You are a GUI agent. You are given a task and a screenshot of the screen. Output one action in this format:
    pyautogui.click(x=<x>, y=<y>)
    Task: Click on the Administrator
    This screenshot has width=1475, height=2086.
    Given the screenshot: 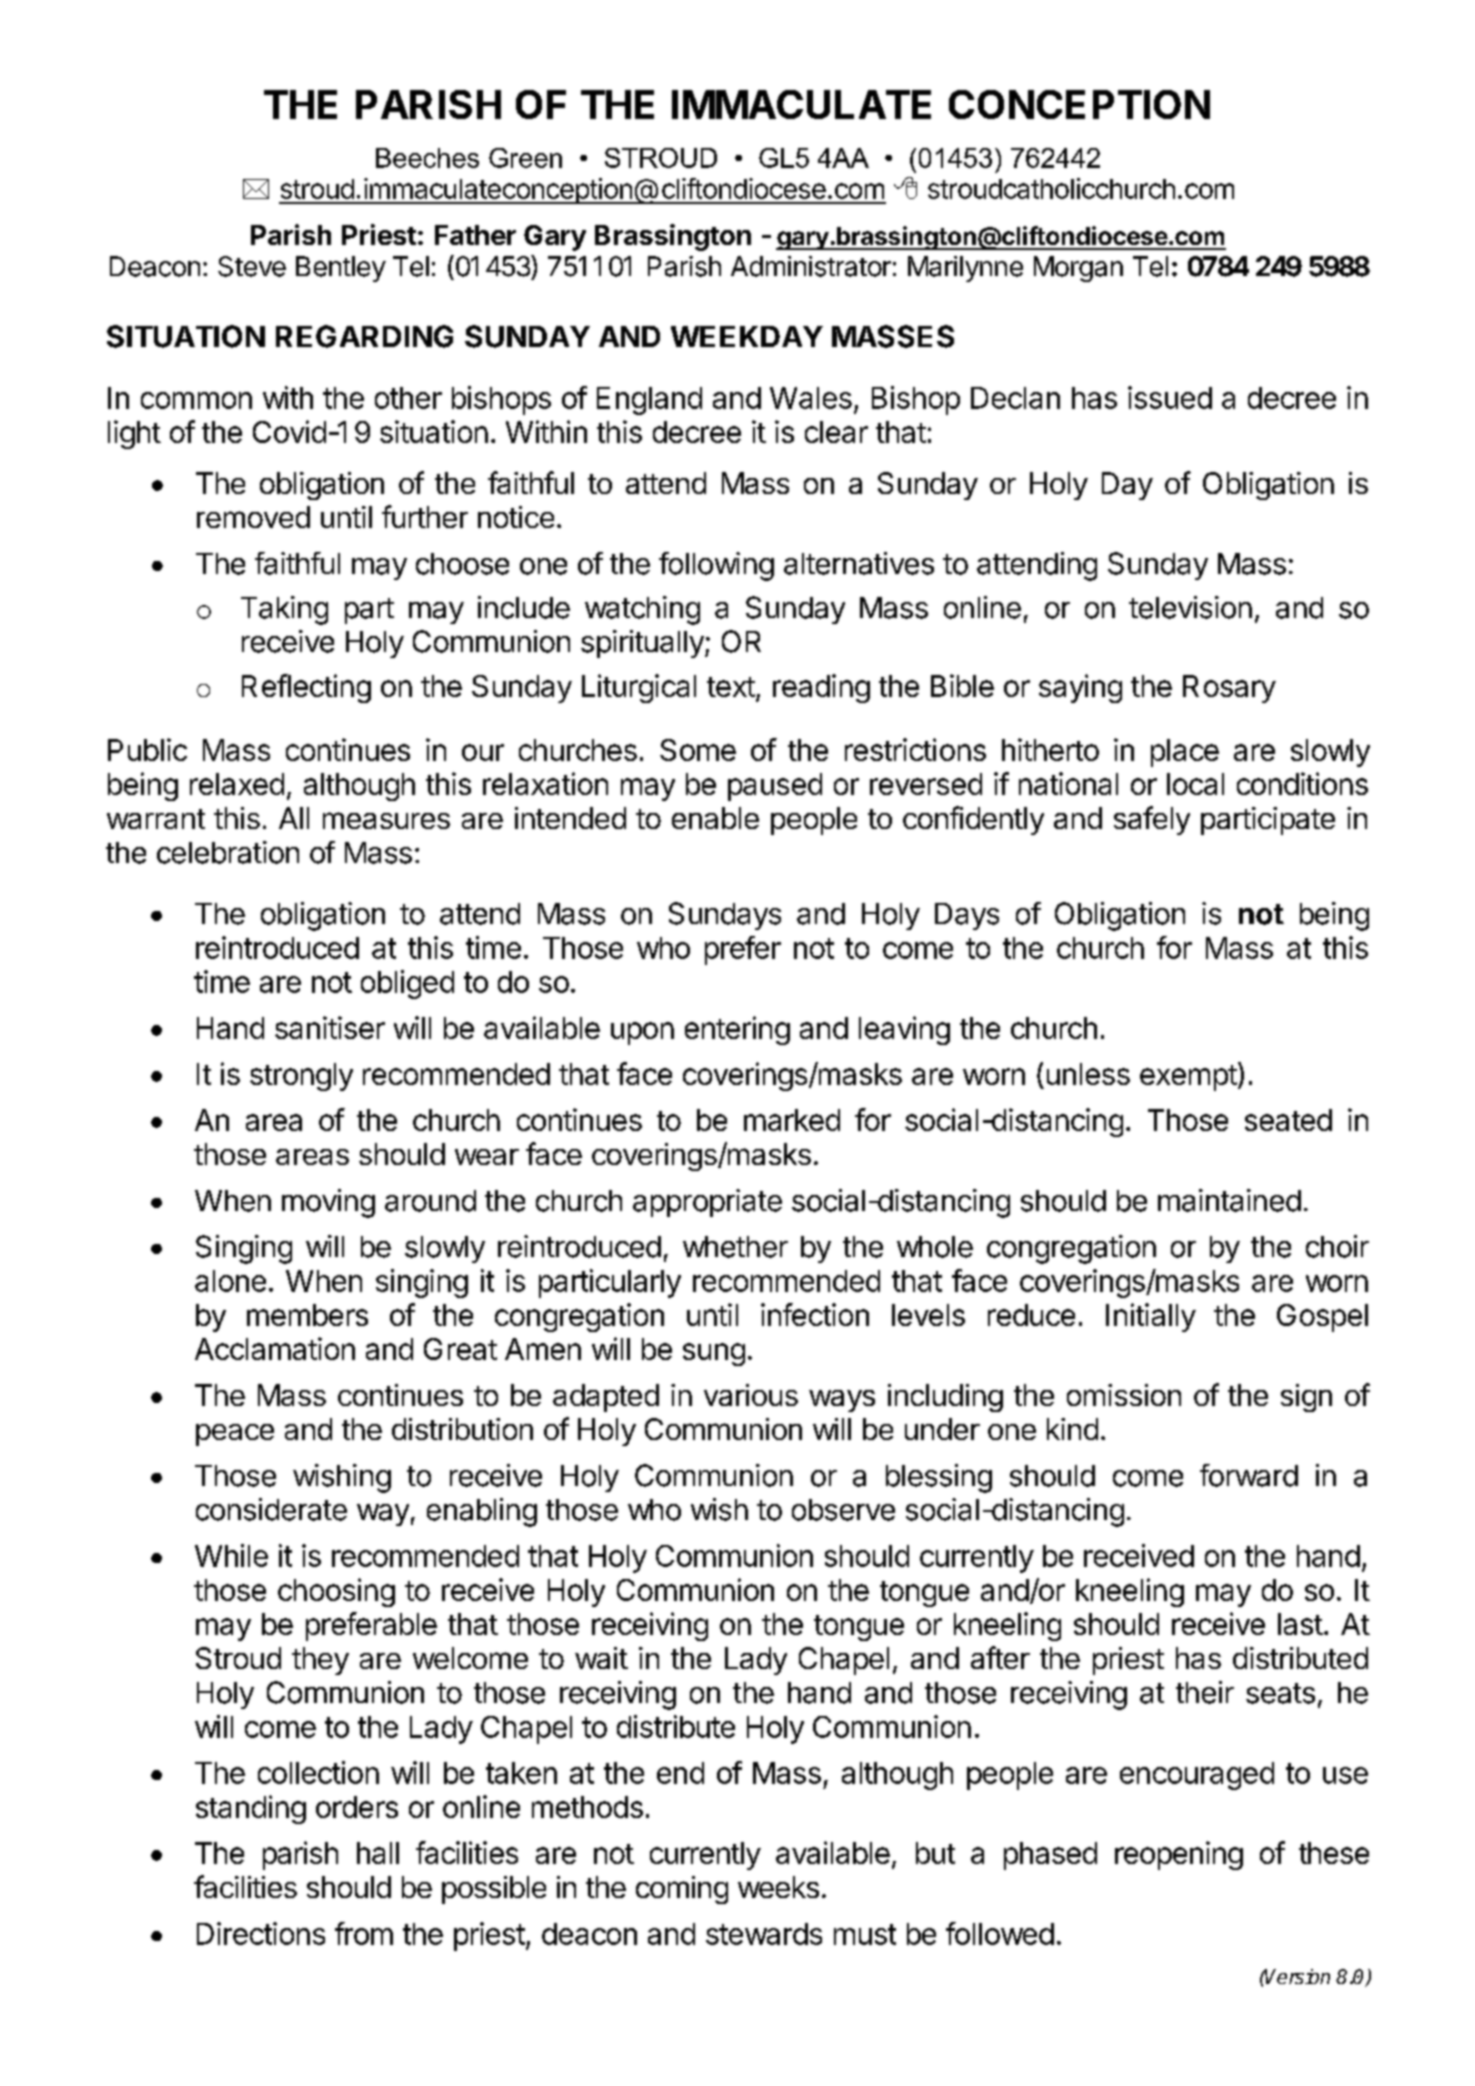 What is the action you would take?
    pyautogui.click(x=811, y=266)
